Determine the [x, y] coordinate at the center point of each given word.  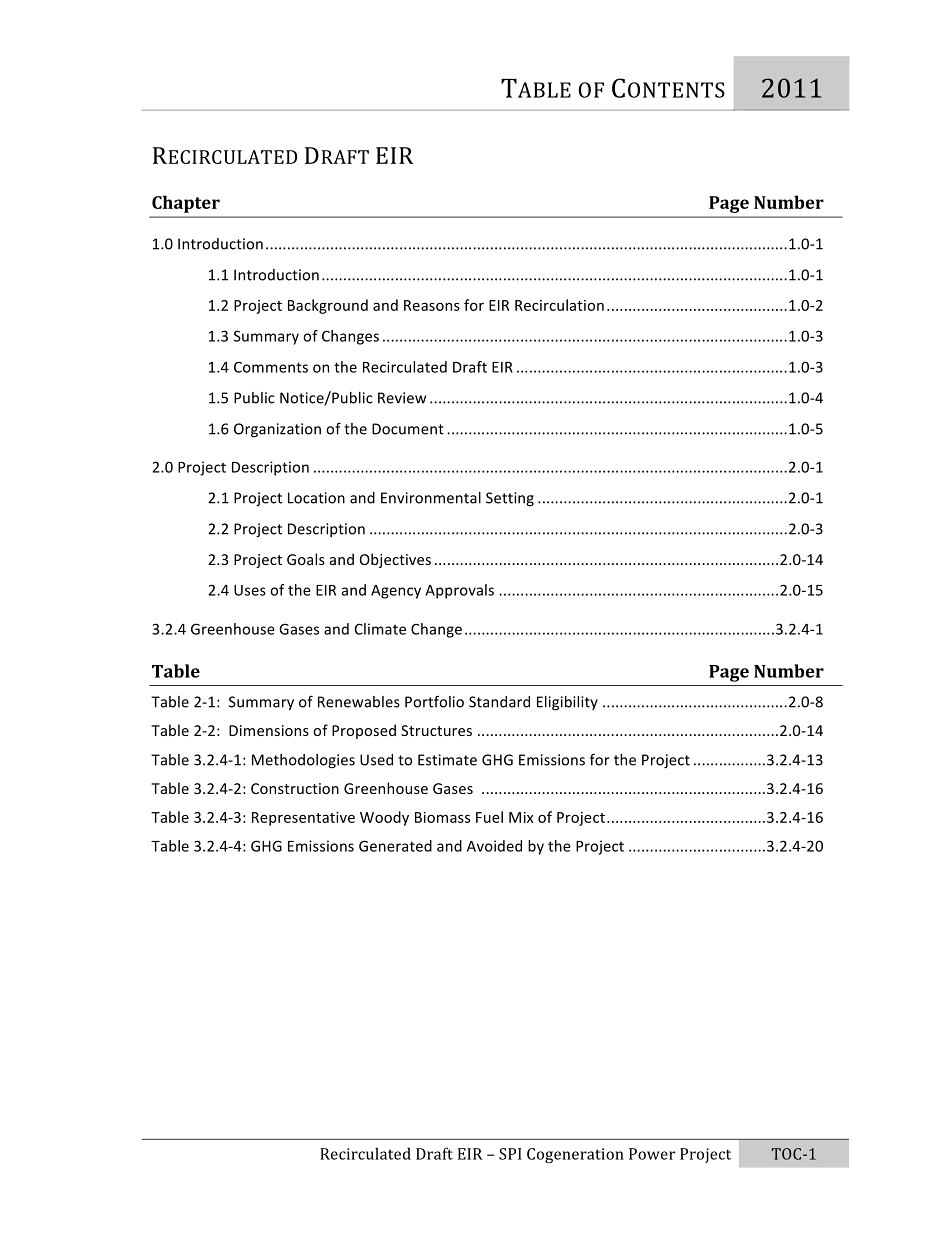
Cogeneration [575, 1155]
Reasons [432, 305]
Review [402, 398]
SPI [510, 1154]
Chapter [186, 204]
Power [652, 1154]
